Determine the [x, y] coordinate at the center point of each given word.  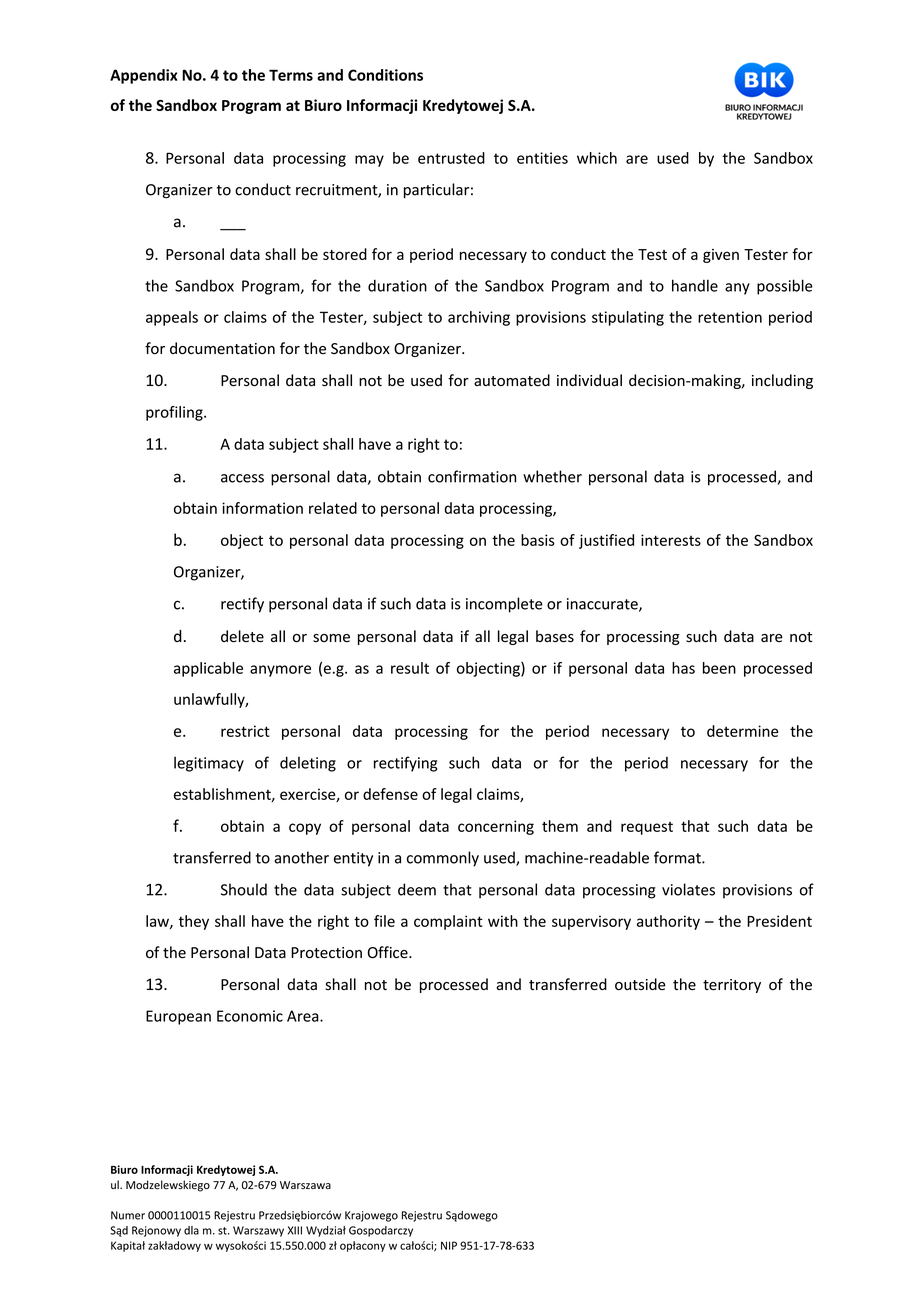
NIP [449, 1245]
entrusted [451, 158]
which [597, 158]
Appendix [144, 76]
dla [191, 1230]
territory [732, 986]
